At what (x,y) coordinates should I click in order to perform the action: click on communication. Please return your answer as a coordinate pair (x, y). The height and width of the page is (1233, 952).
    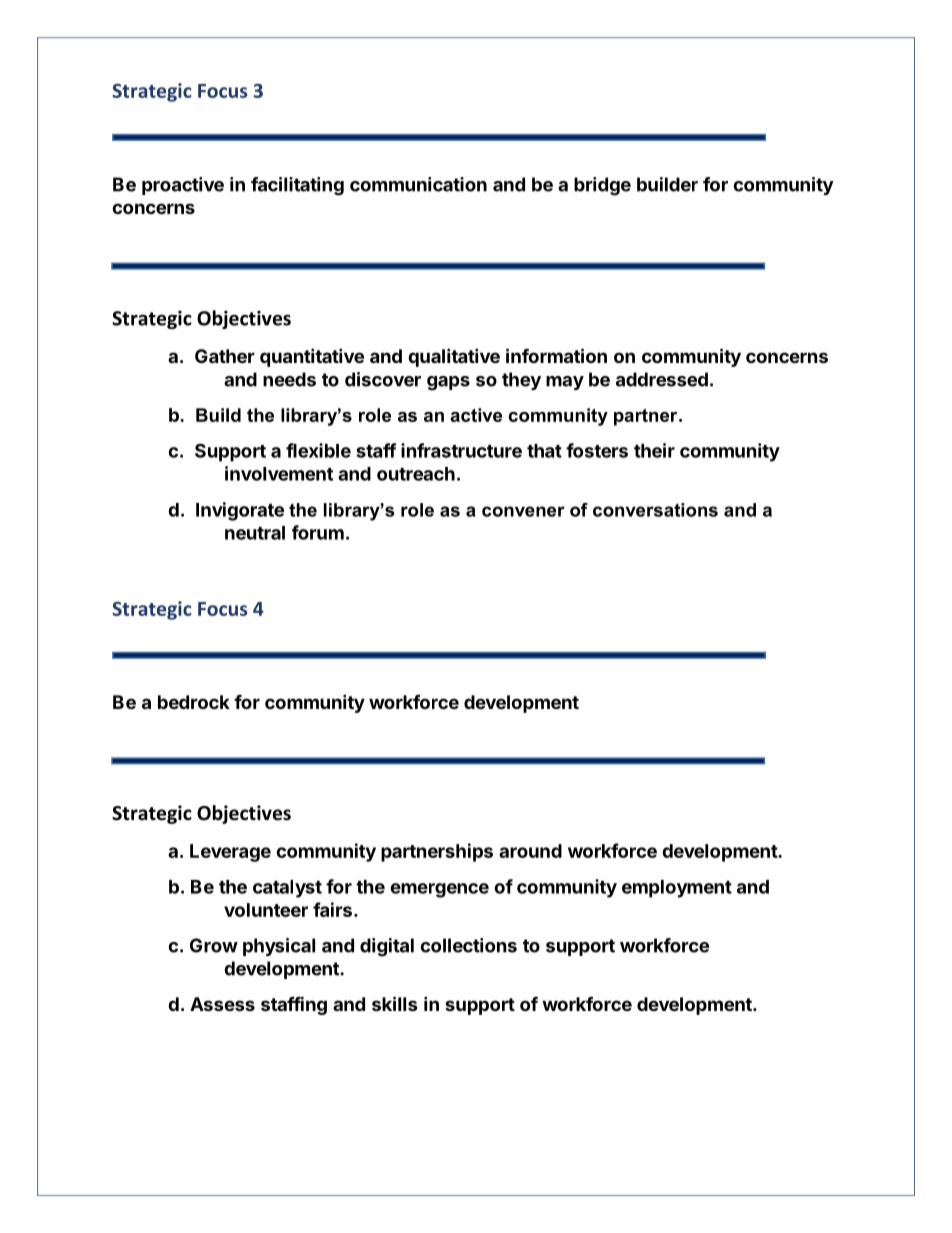
    Looking at the image, I should click on (418, 184).
